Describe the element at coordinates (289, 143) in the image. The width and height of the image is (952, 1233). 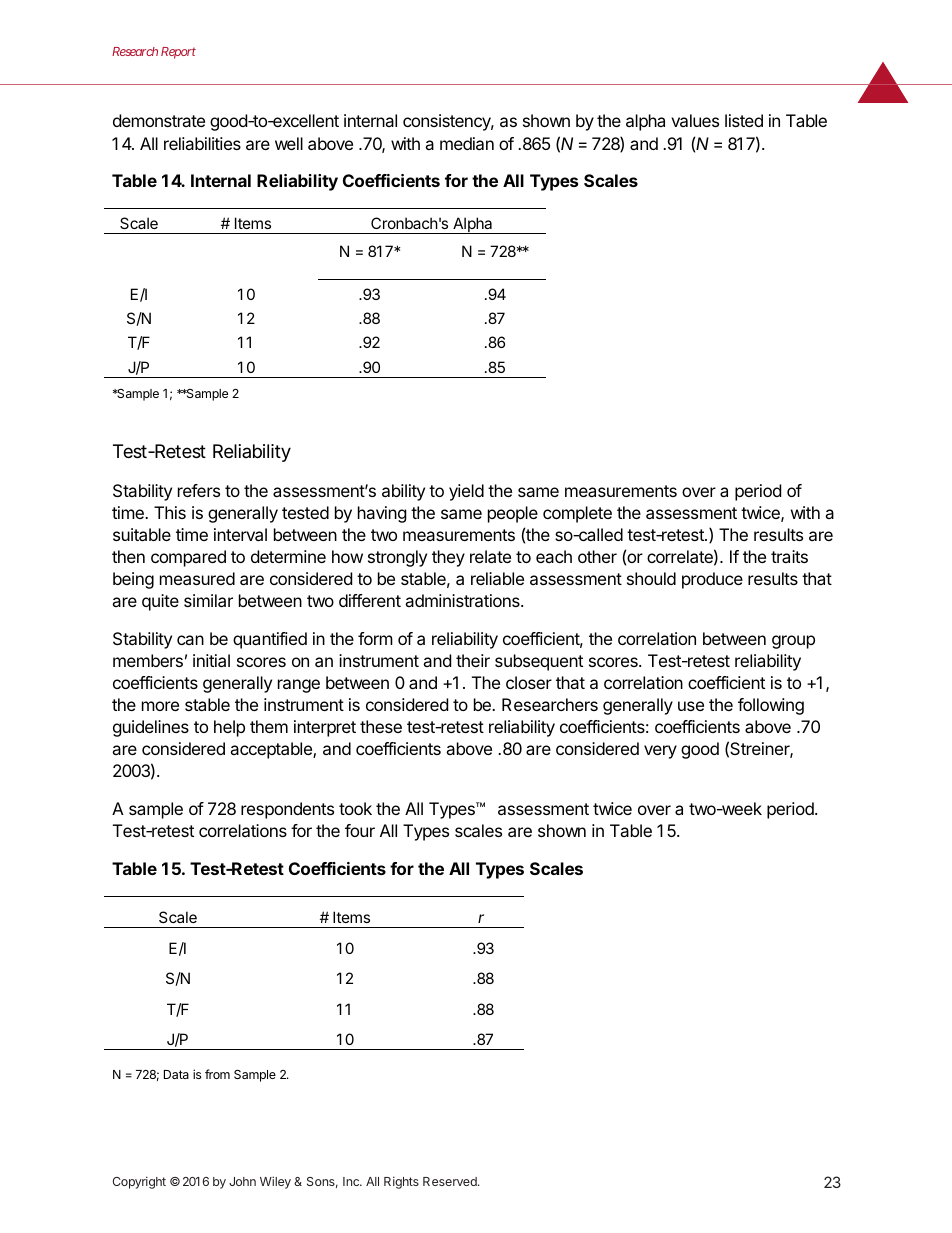
I see `well` at that location.
